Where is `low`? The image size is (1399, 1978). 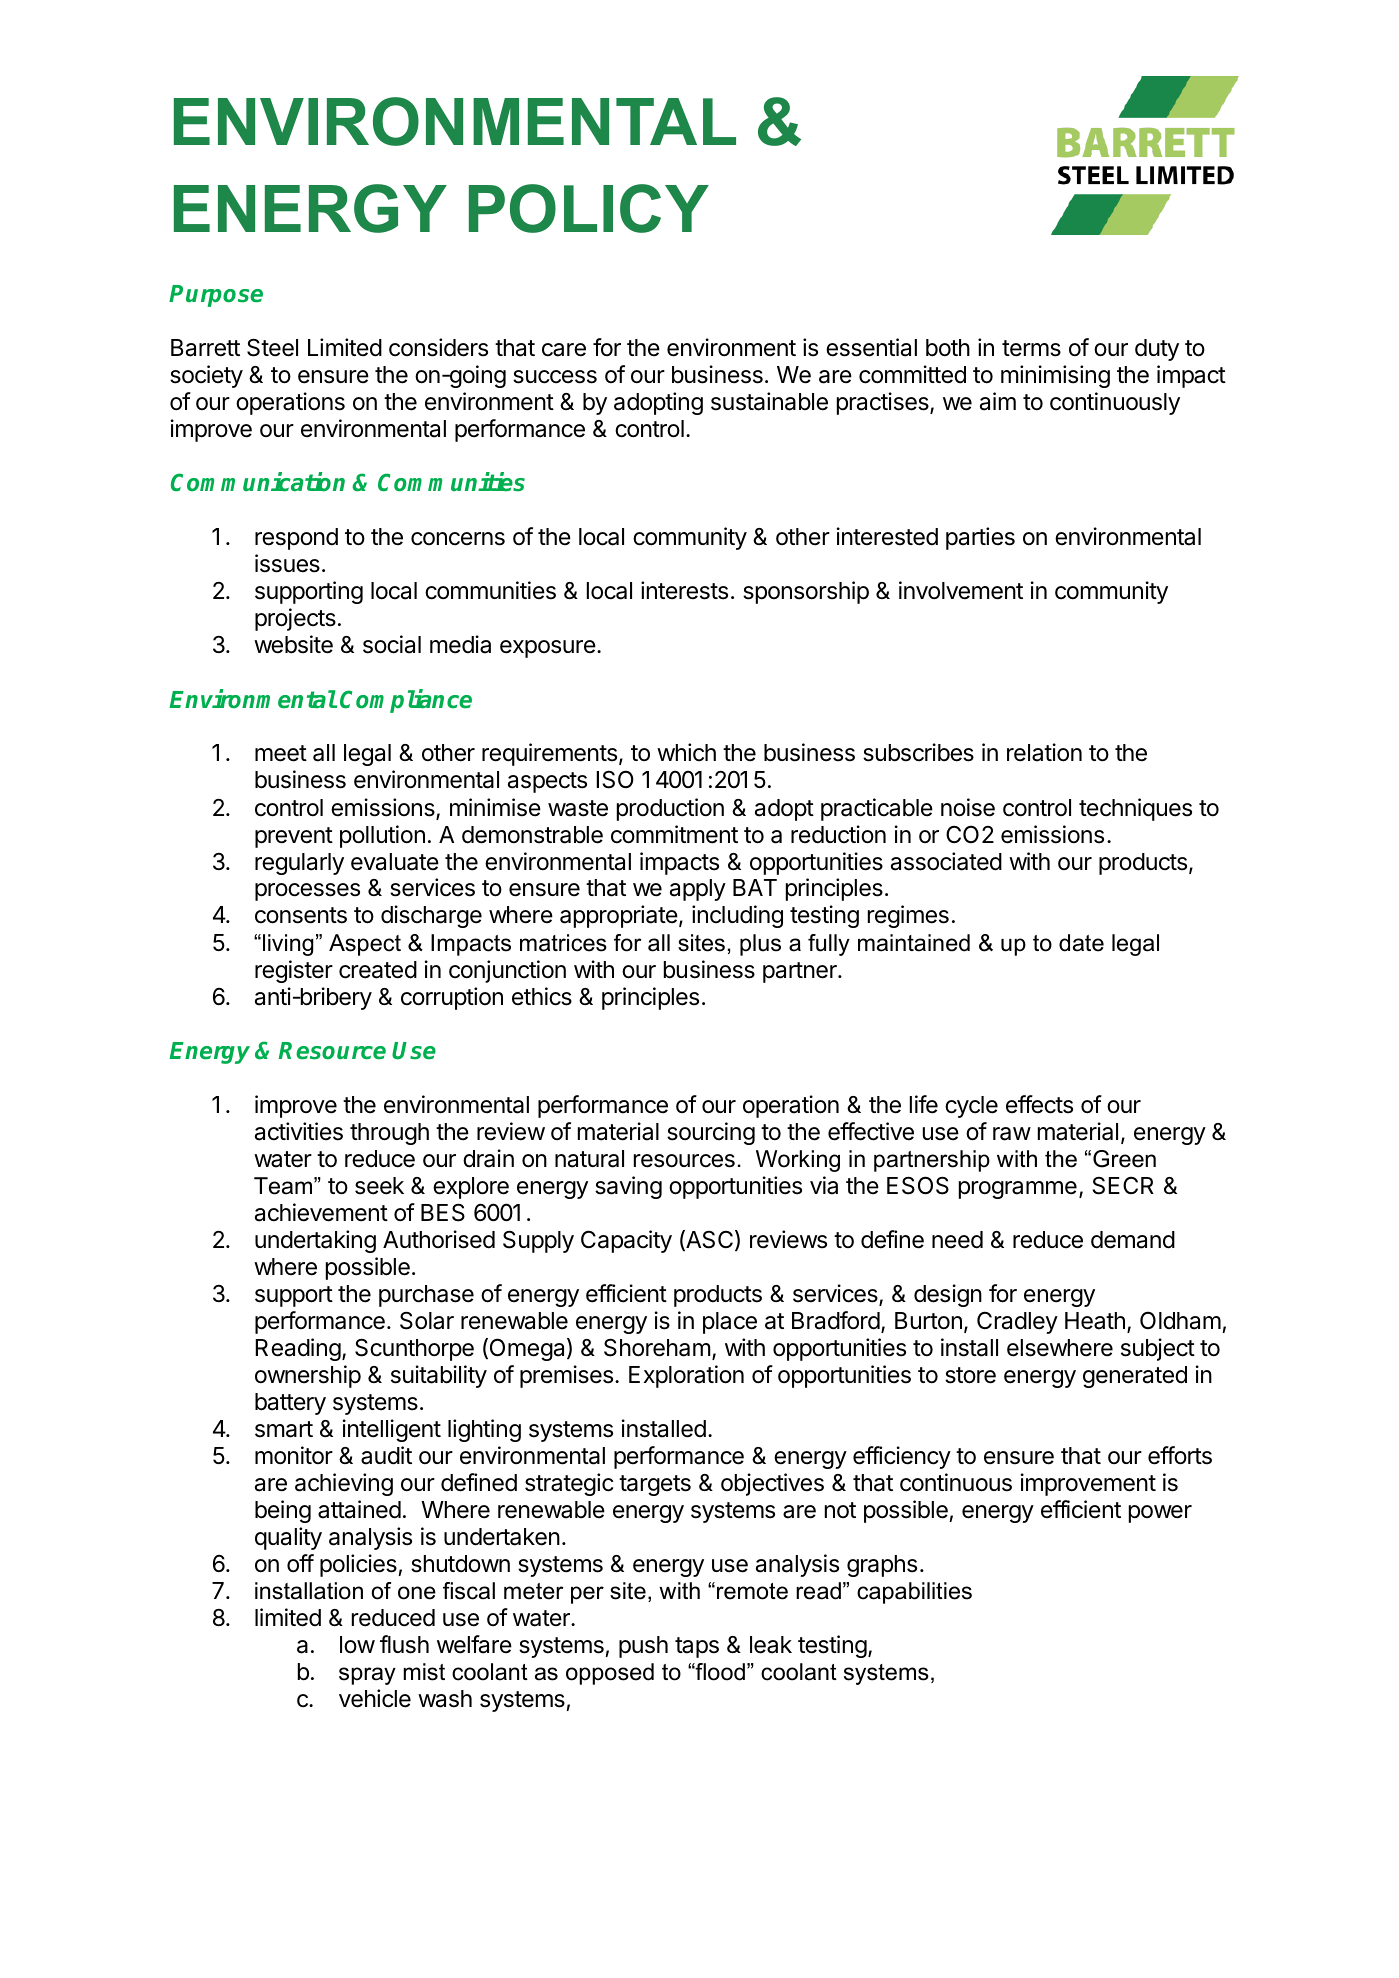 low is located at coordinates (357, 1645).
